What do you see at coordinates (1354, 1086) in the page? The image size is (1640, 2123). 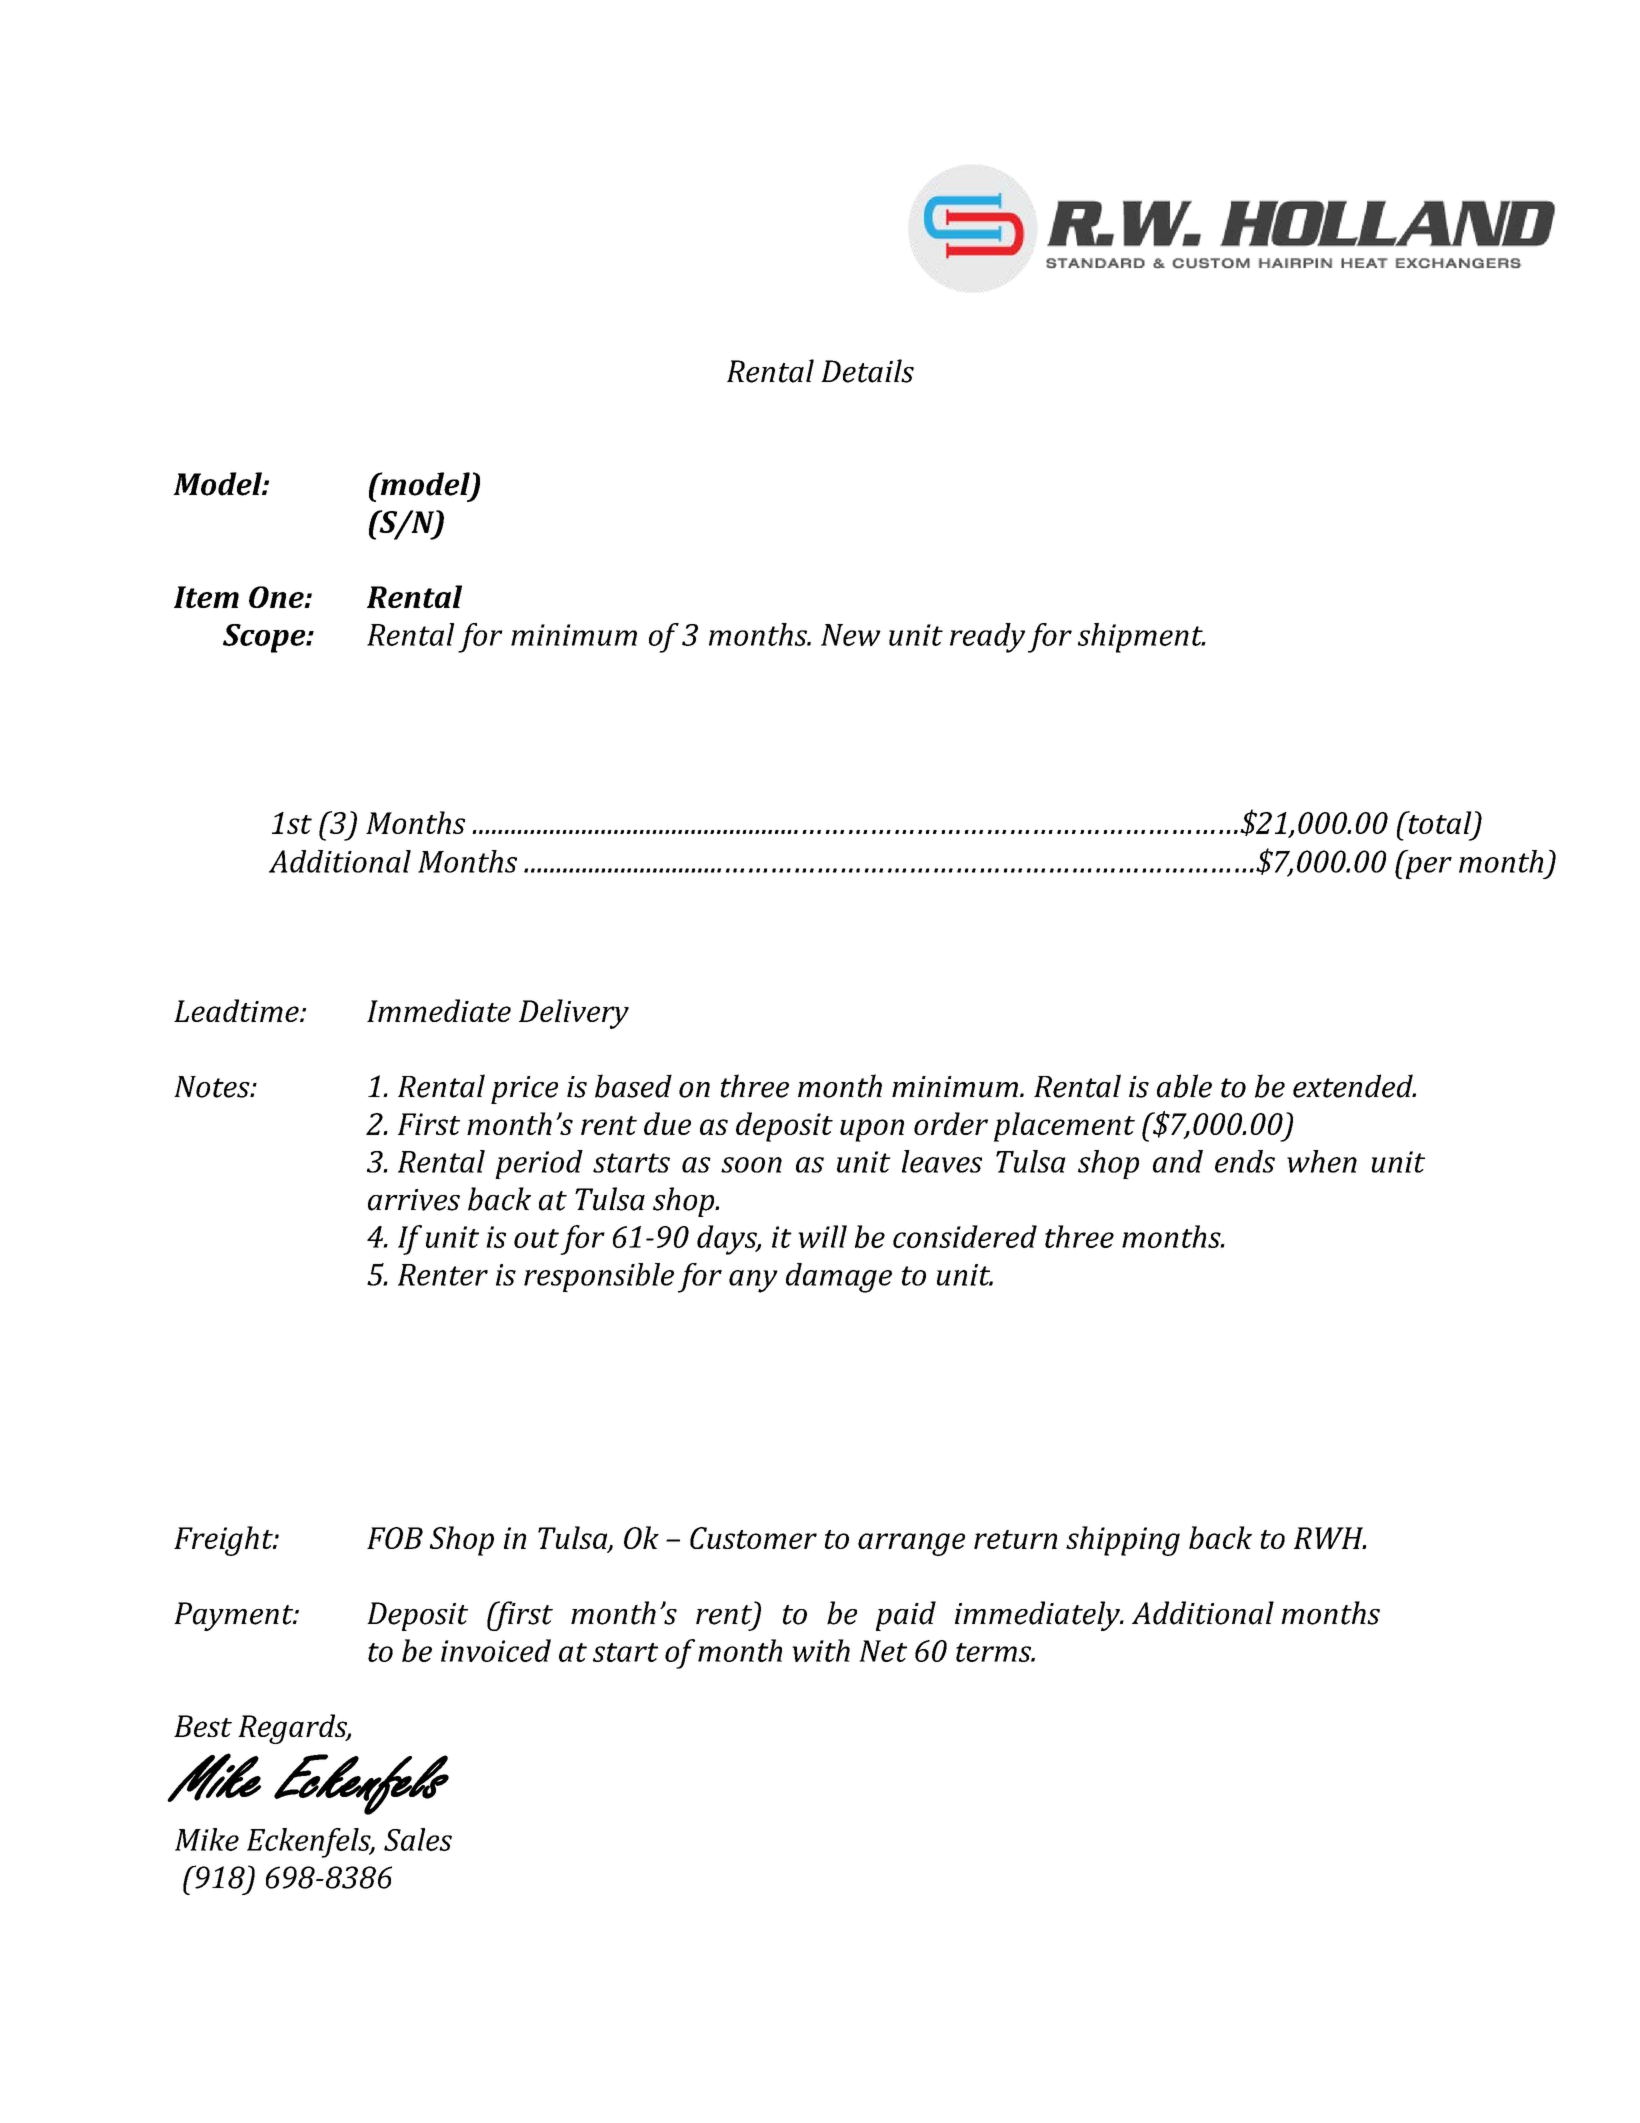 I see `extended` at bounding box center [1354, 1086].
